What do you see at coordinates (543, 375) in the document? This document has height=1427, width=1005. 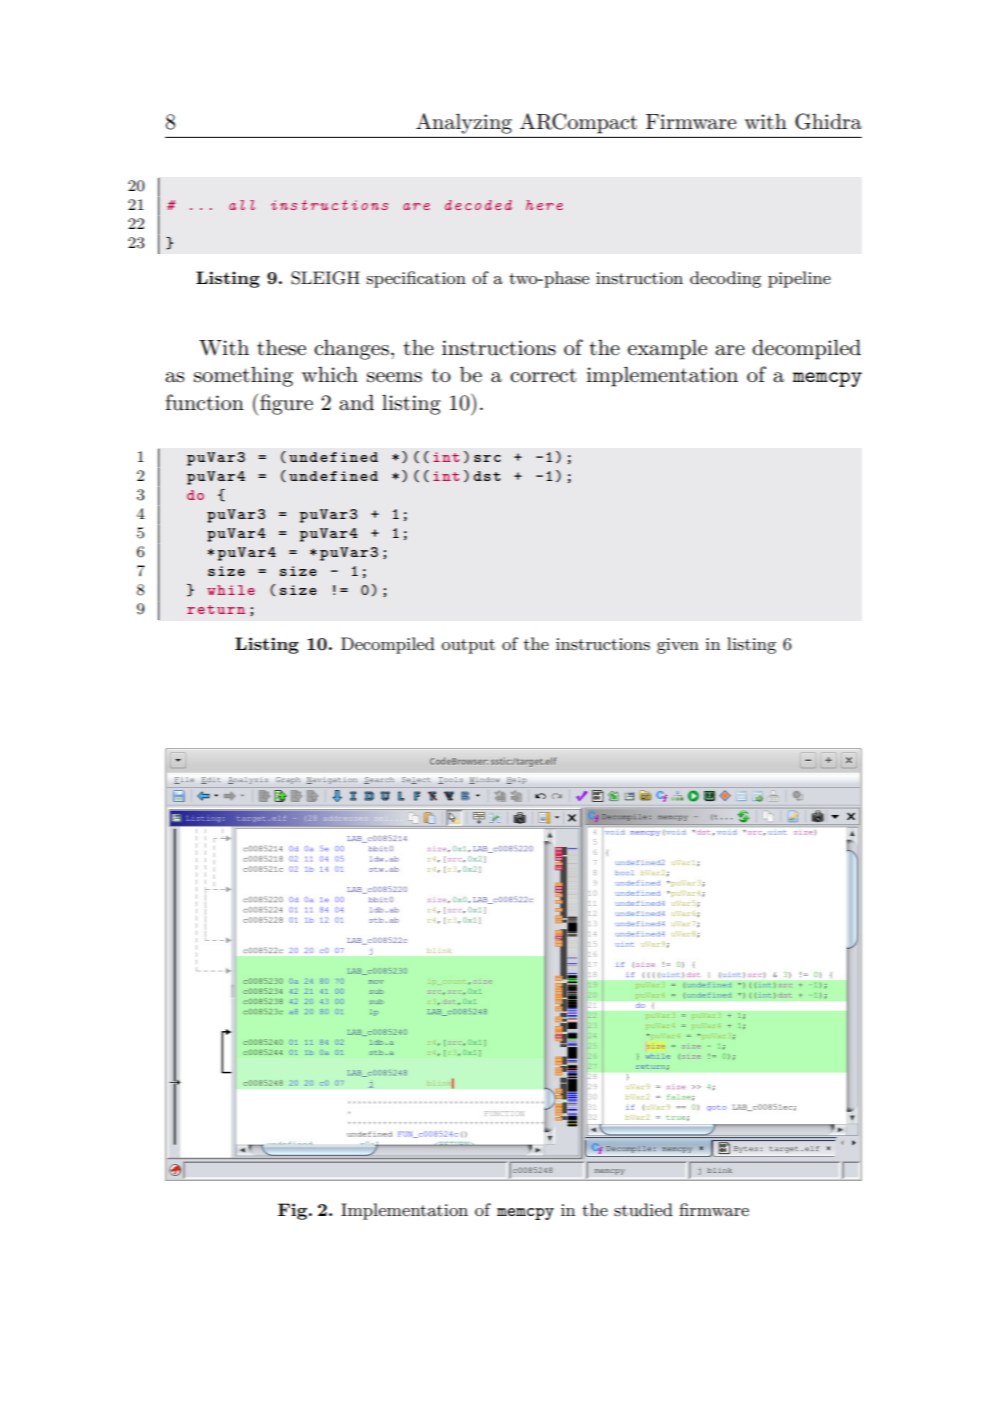 I see `correct` at bounding box center [543, 375].
